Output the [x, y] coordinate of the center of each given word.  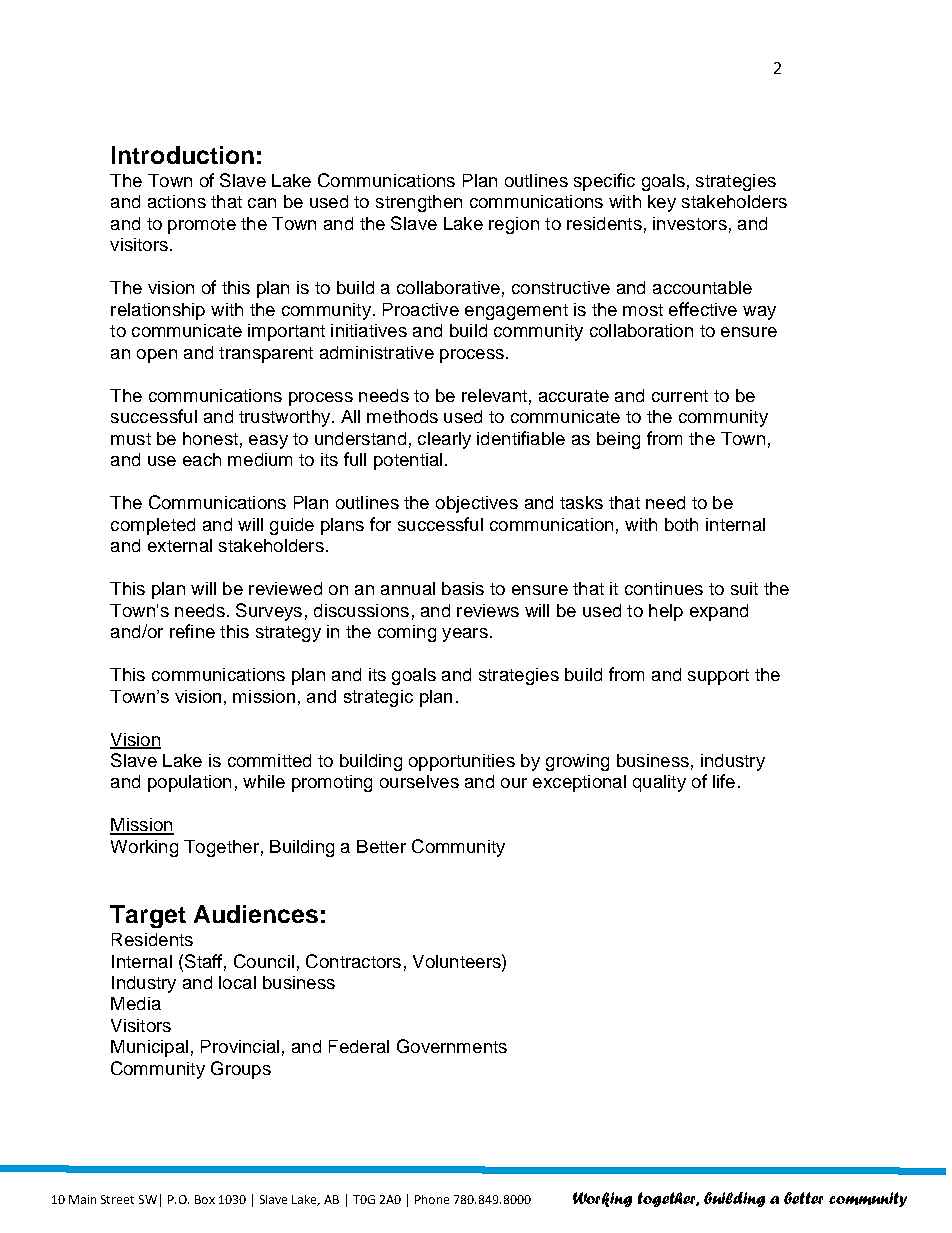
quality [659, 783]
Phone [432, 1199]
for [380, 524]
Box [205, 1199]
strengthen [419, 203]
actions [177, 201]
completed [153, 526]
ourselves [419, 781]
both [681, 524]
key [662, 203]
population [189, 783]
